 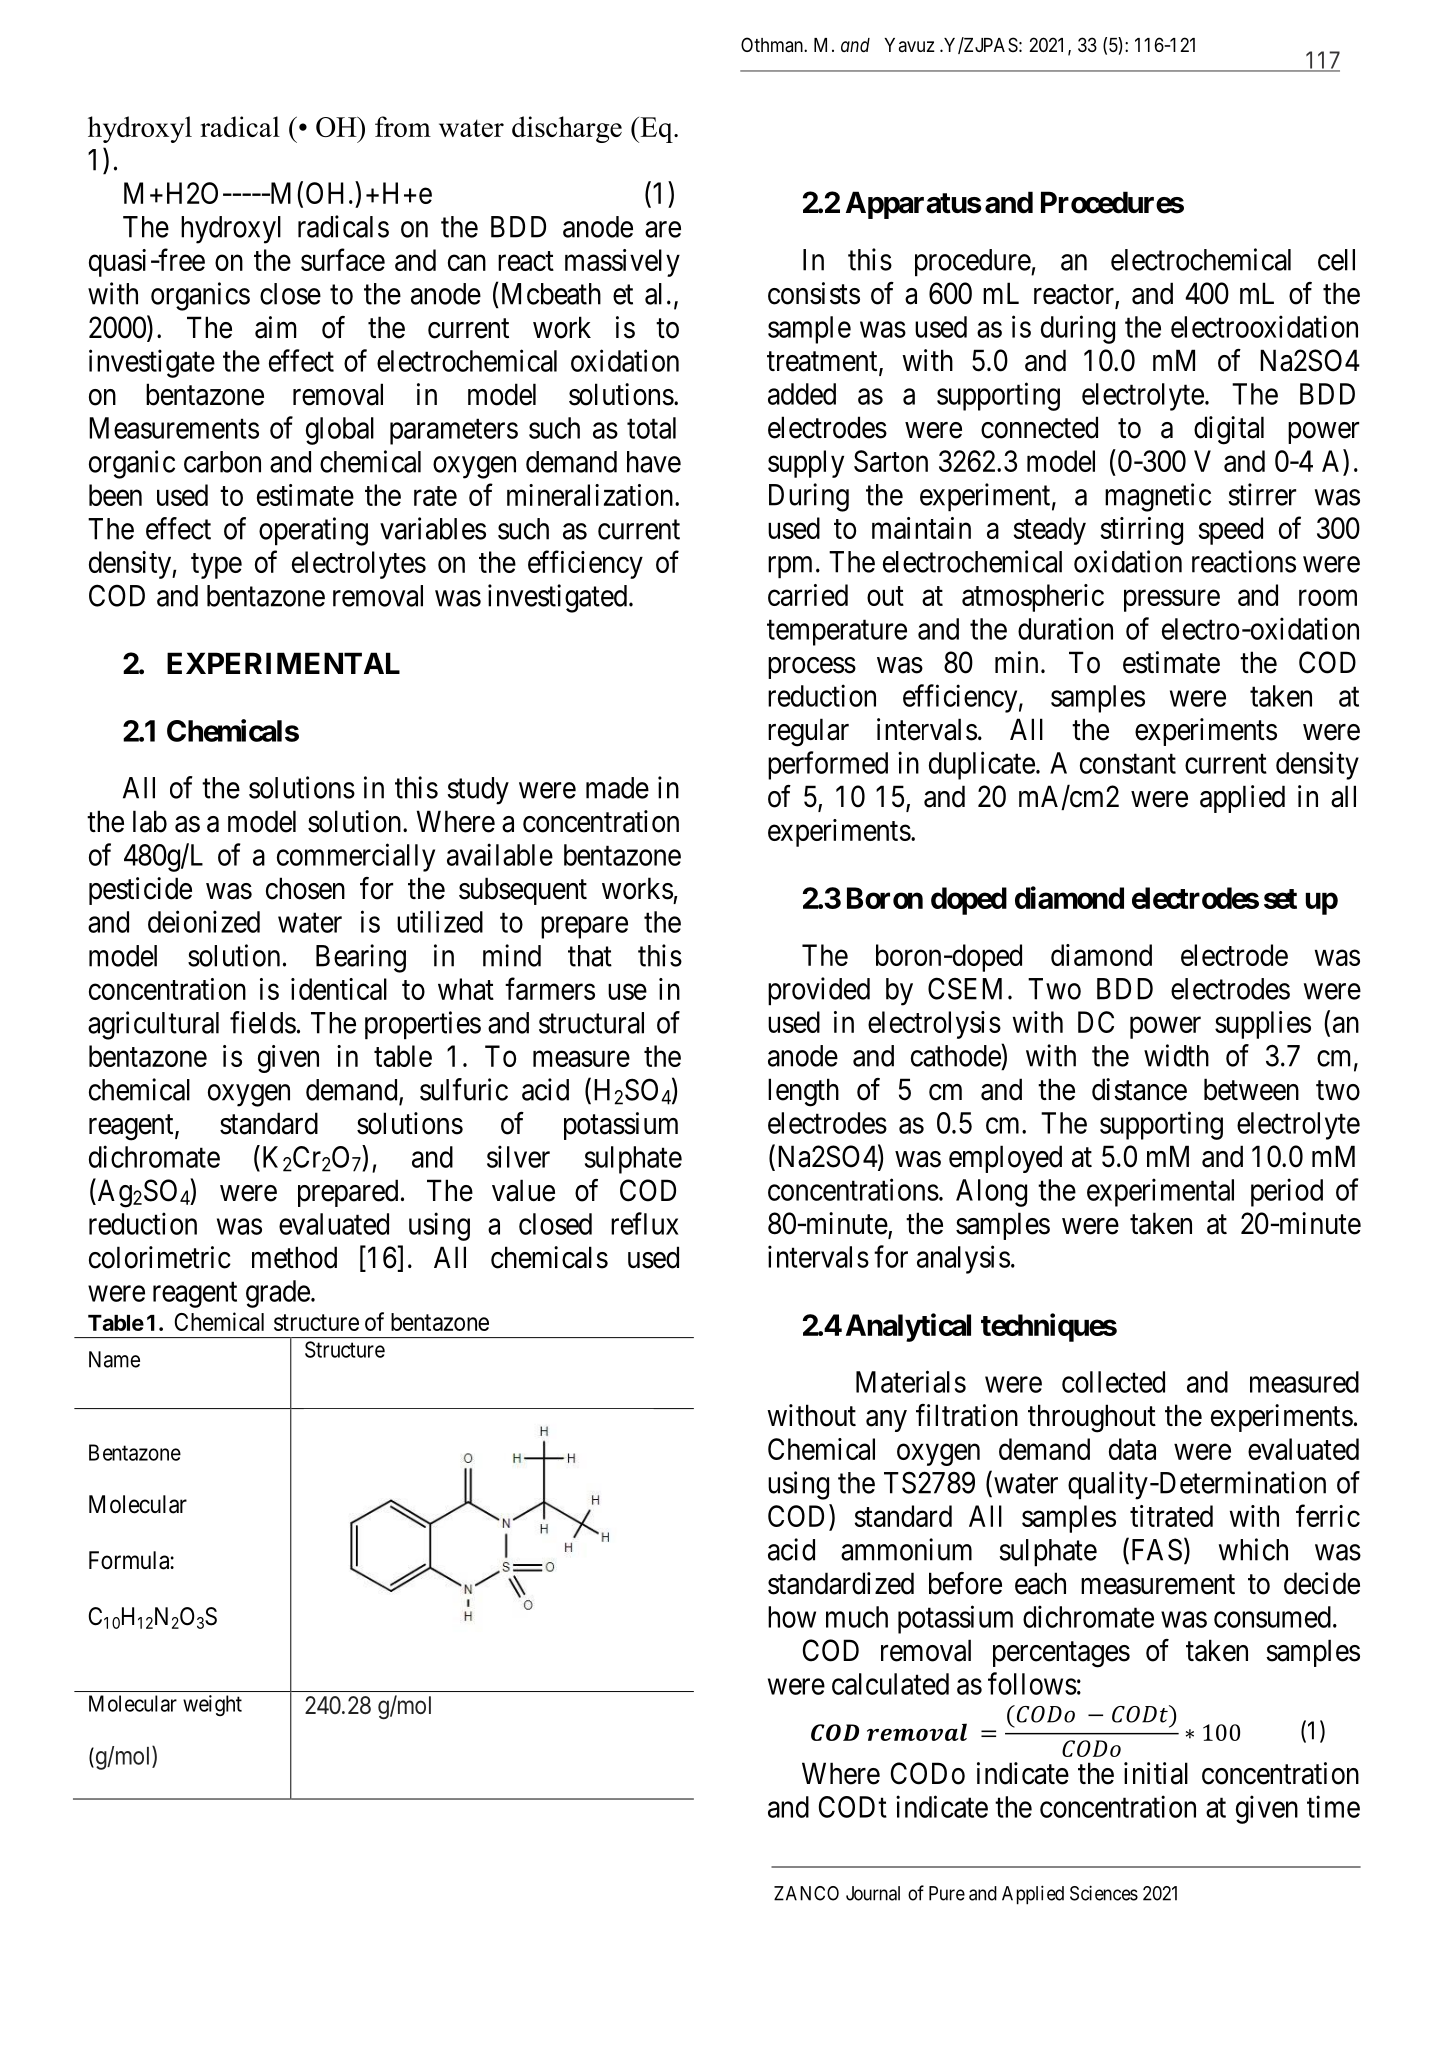 What do you see at coordinates (212, 1705) in the screenshot?
I see `weight` at bounding box center [212, 1705].
